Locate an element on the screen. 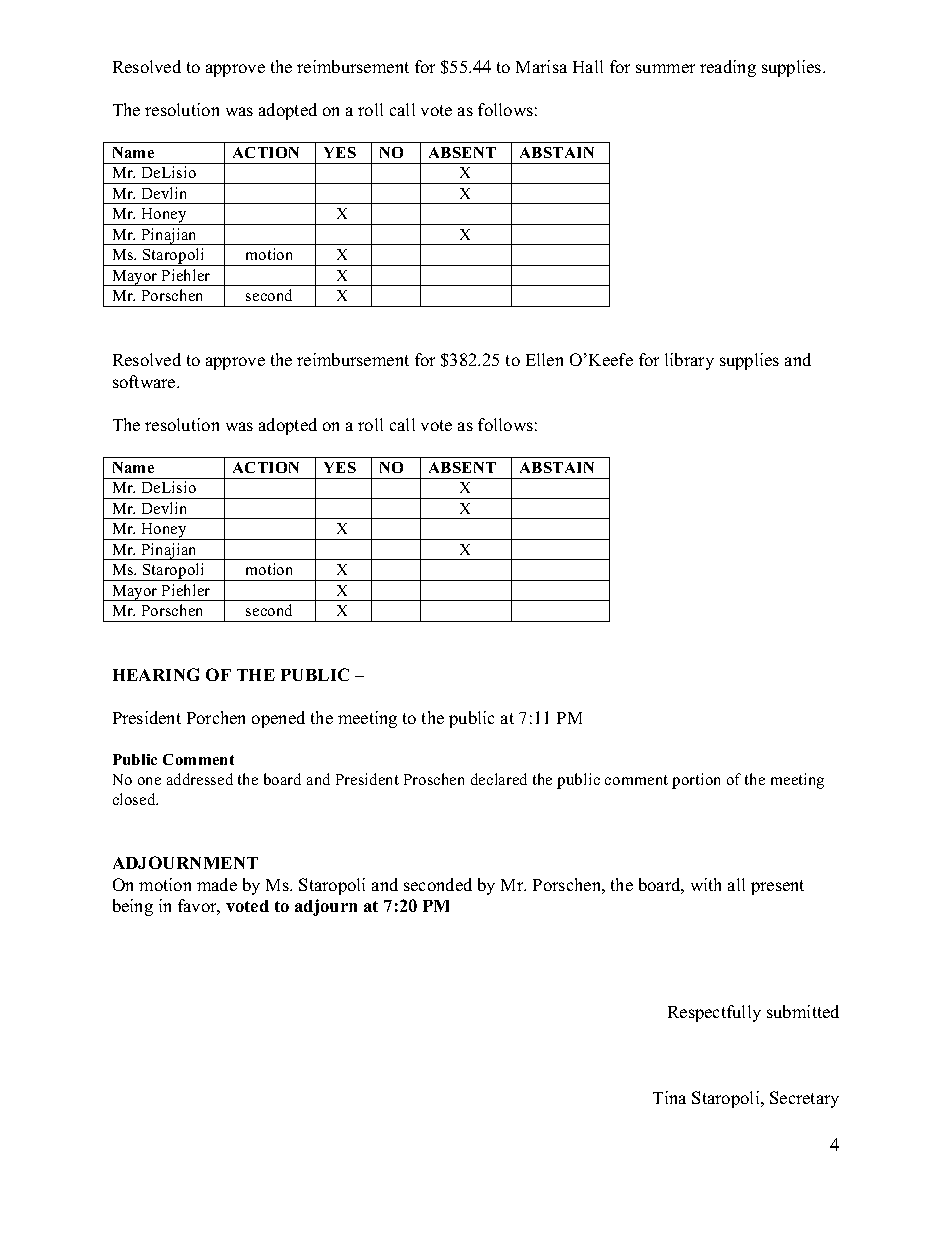  being is located at coordinates (133, 907).
